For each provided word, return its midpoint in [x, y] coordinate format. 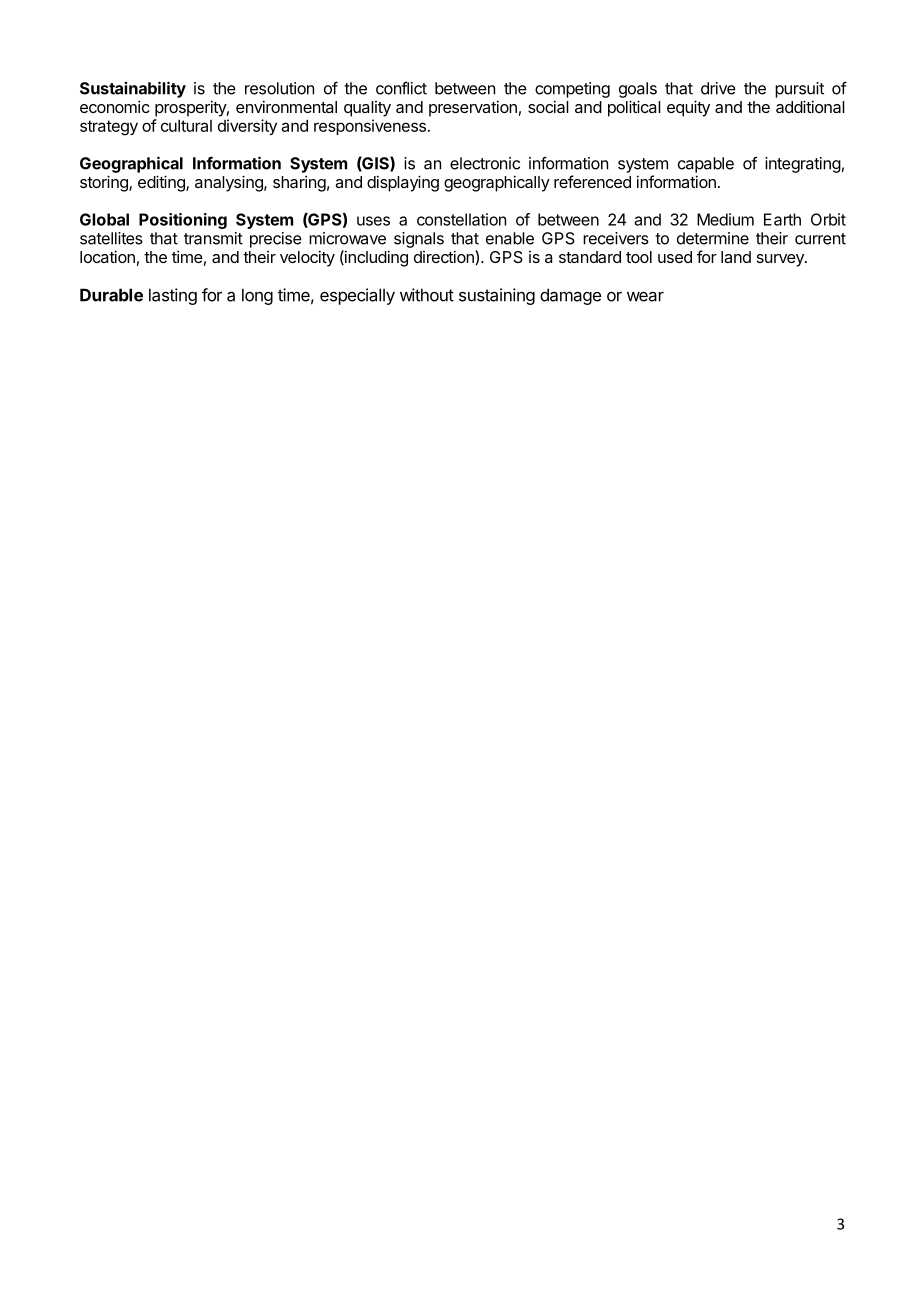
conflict [401, 88]
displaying [403, 183]
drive [718, 88]
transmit [213, 238]
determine [713, 238]
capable [706, 165]
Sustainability [133, 89]
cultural [186, 126]
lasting [173, 296]
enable [510, 238]
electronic [485, 163]
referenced [592, 181]
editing [162, 183]
